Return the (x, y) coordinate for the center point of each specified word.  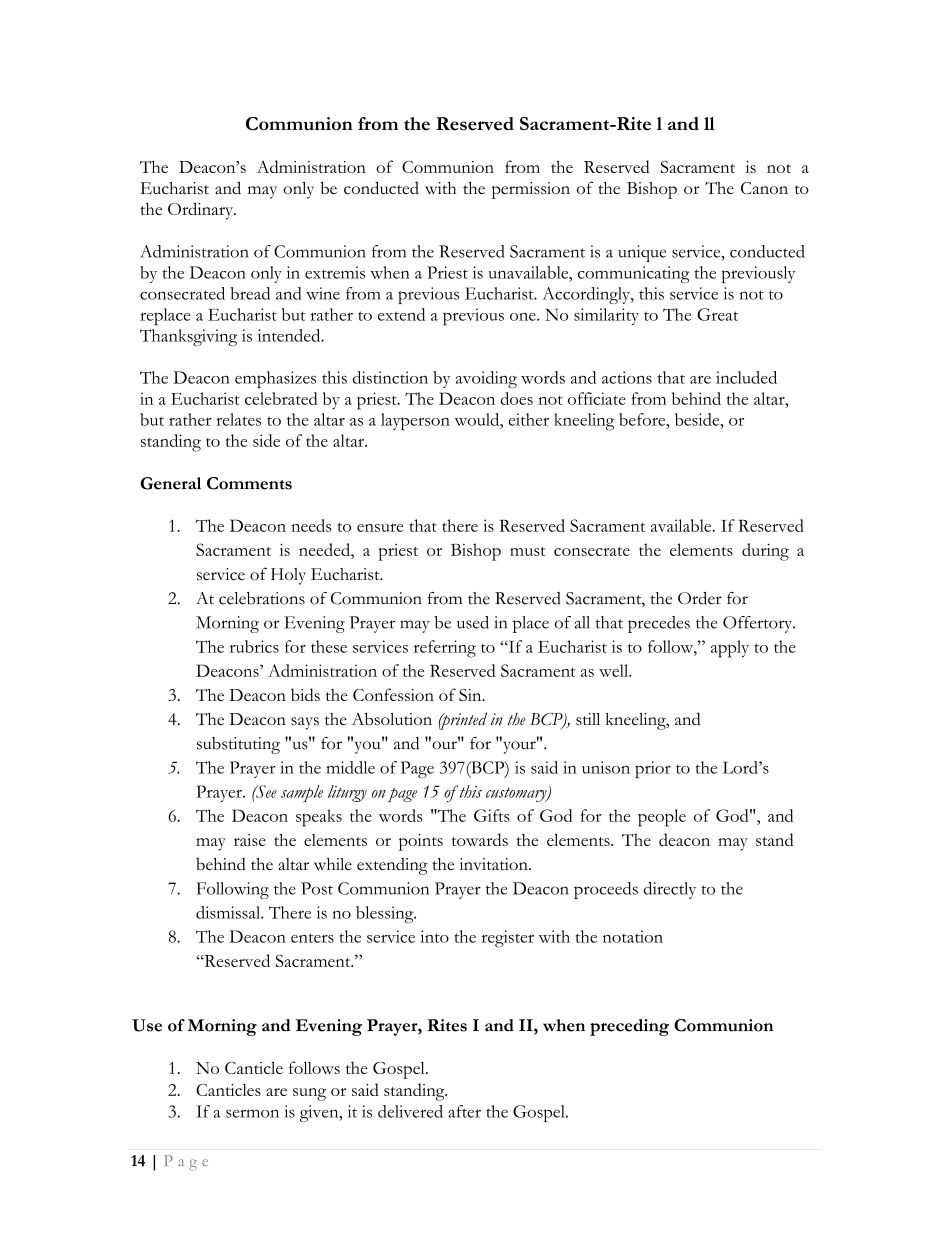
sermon (252, 1113)
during (765, 552)
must (527, 551)
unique (642, 253)
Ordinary (202, 211)
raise (250, 840)
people (662, 818)
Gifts (492, 815)
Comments (249, 483)
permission (531, 190)
